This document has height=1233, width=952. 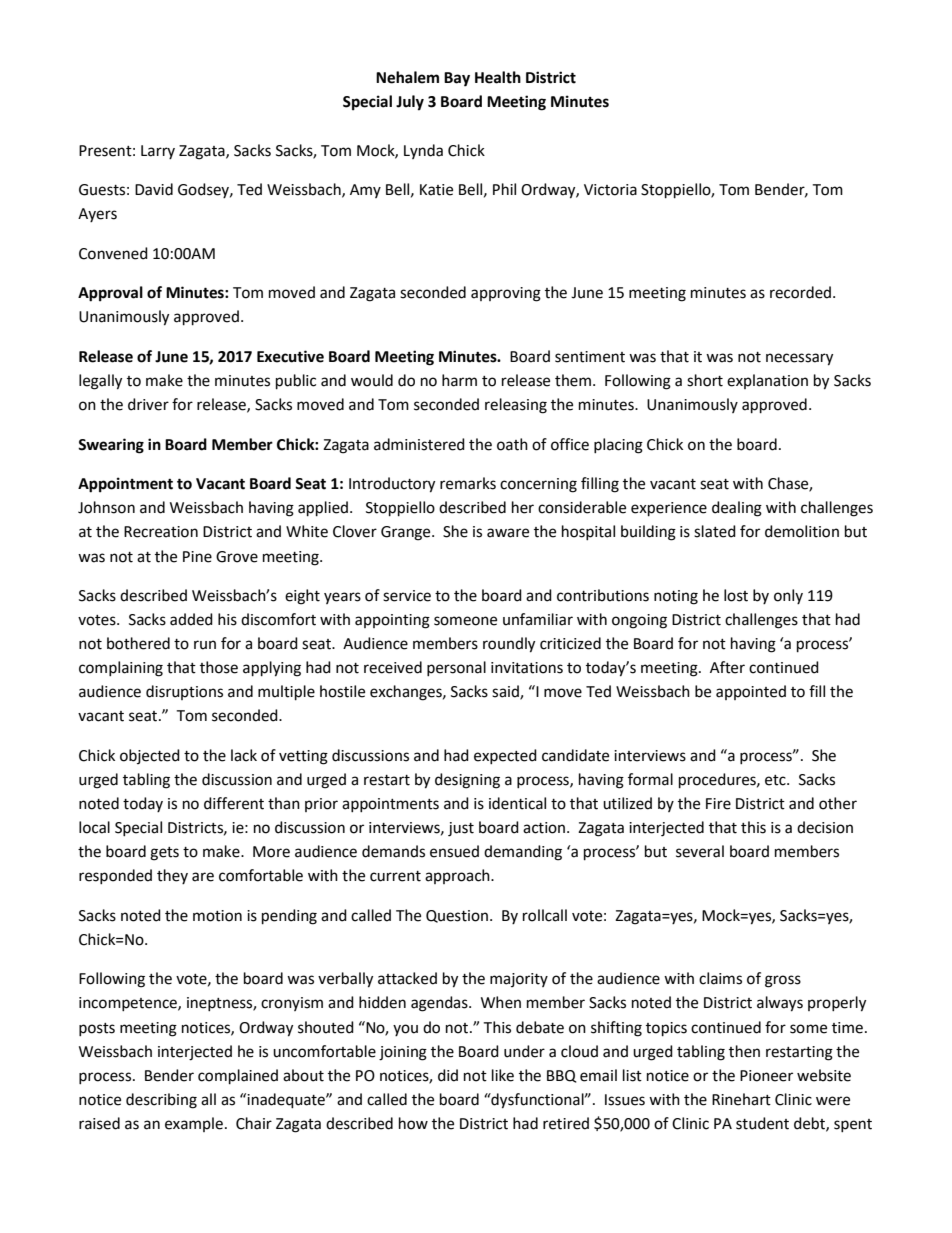 I want to click on oath, so click(x=512, y=444).
